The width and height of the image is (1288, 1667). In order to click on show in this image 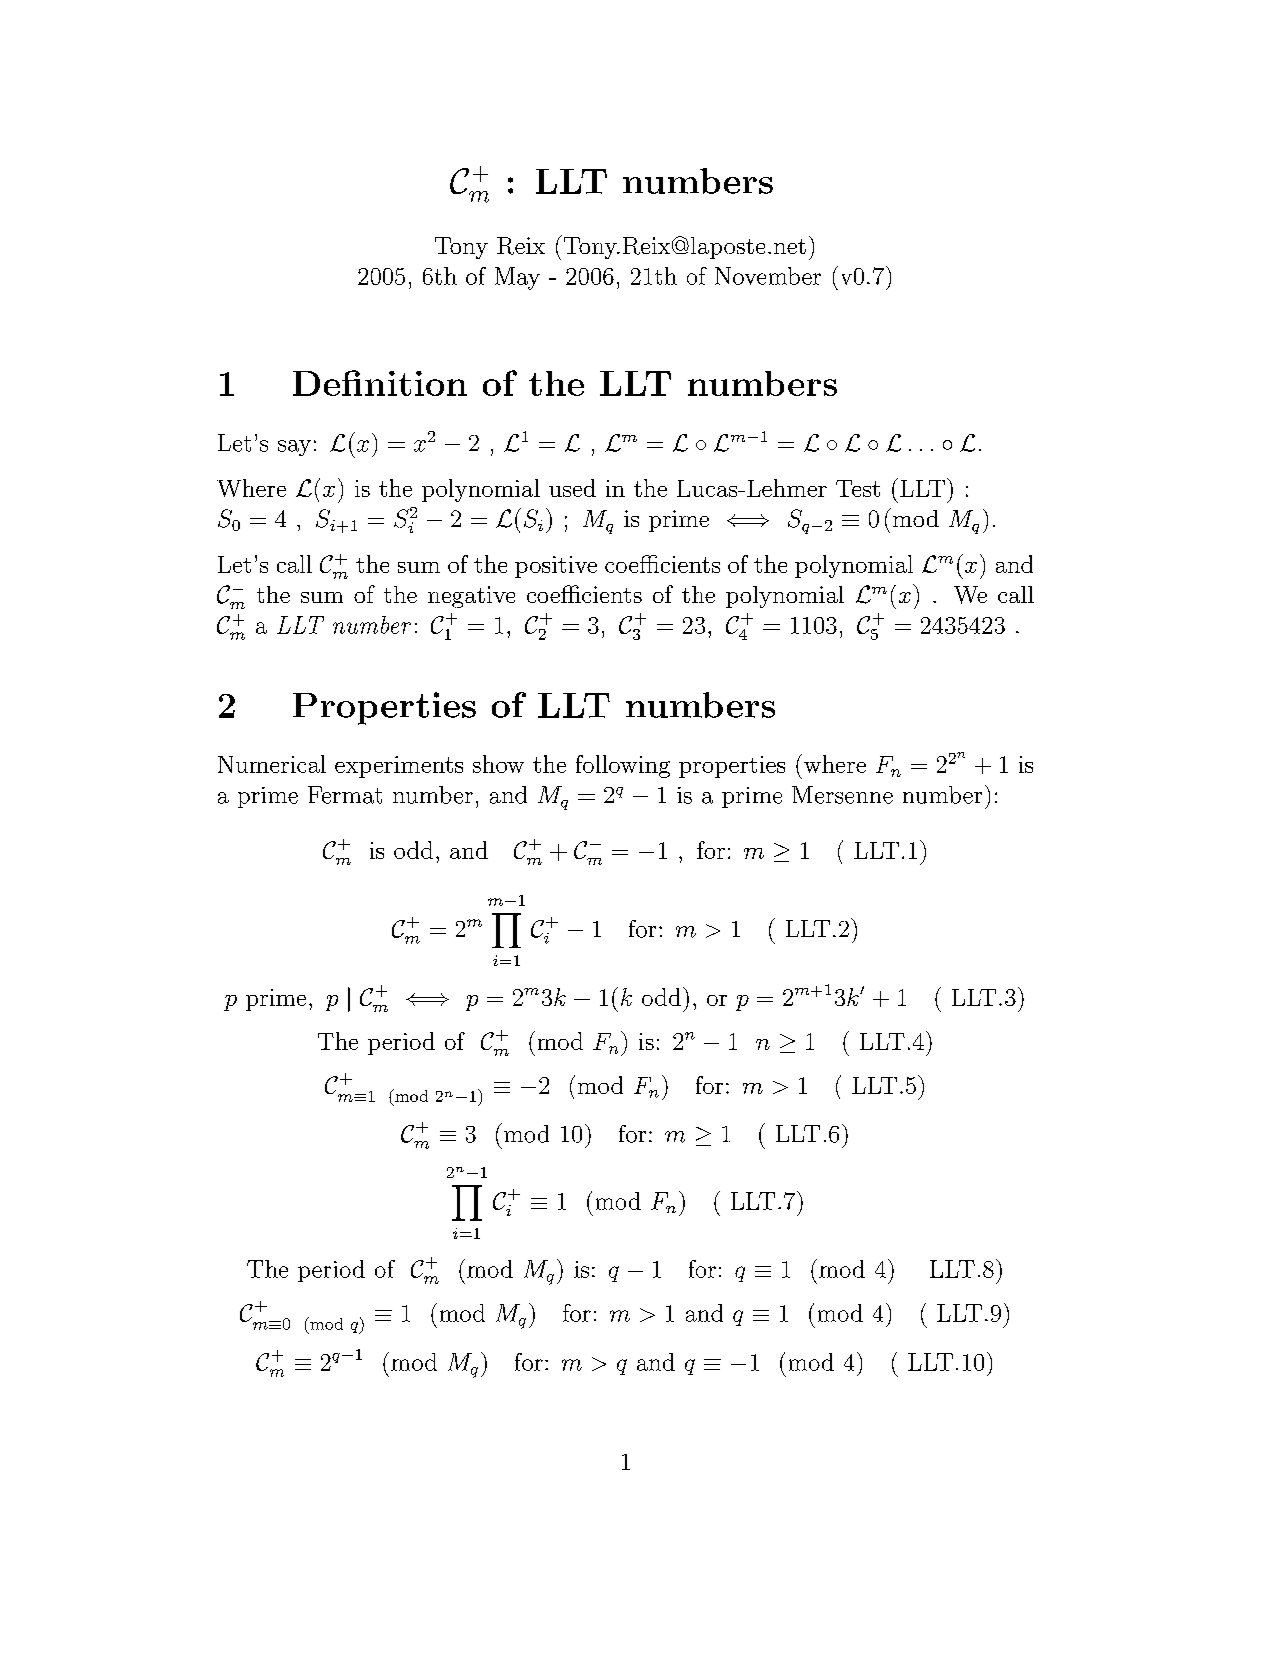, I will do `click(498, 764)`.
